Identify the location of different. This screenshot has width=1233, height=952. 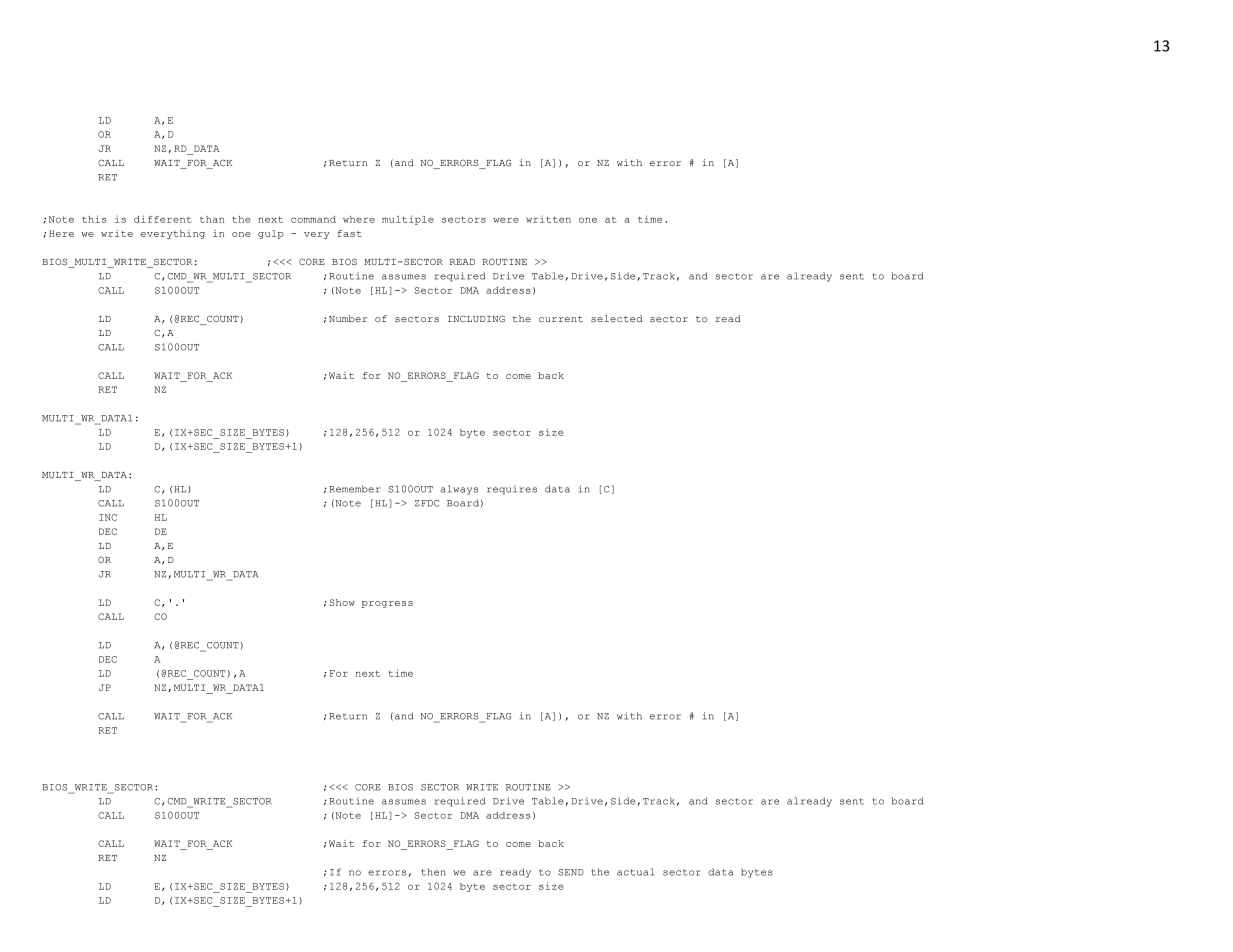
(163, 219).
